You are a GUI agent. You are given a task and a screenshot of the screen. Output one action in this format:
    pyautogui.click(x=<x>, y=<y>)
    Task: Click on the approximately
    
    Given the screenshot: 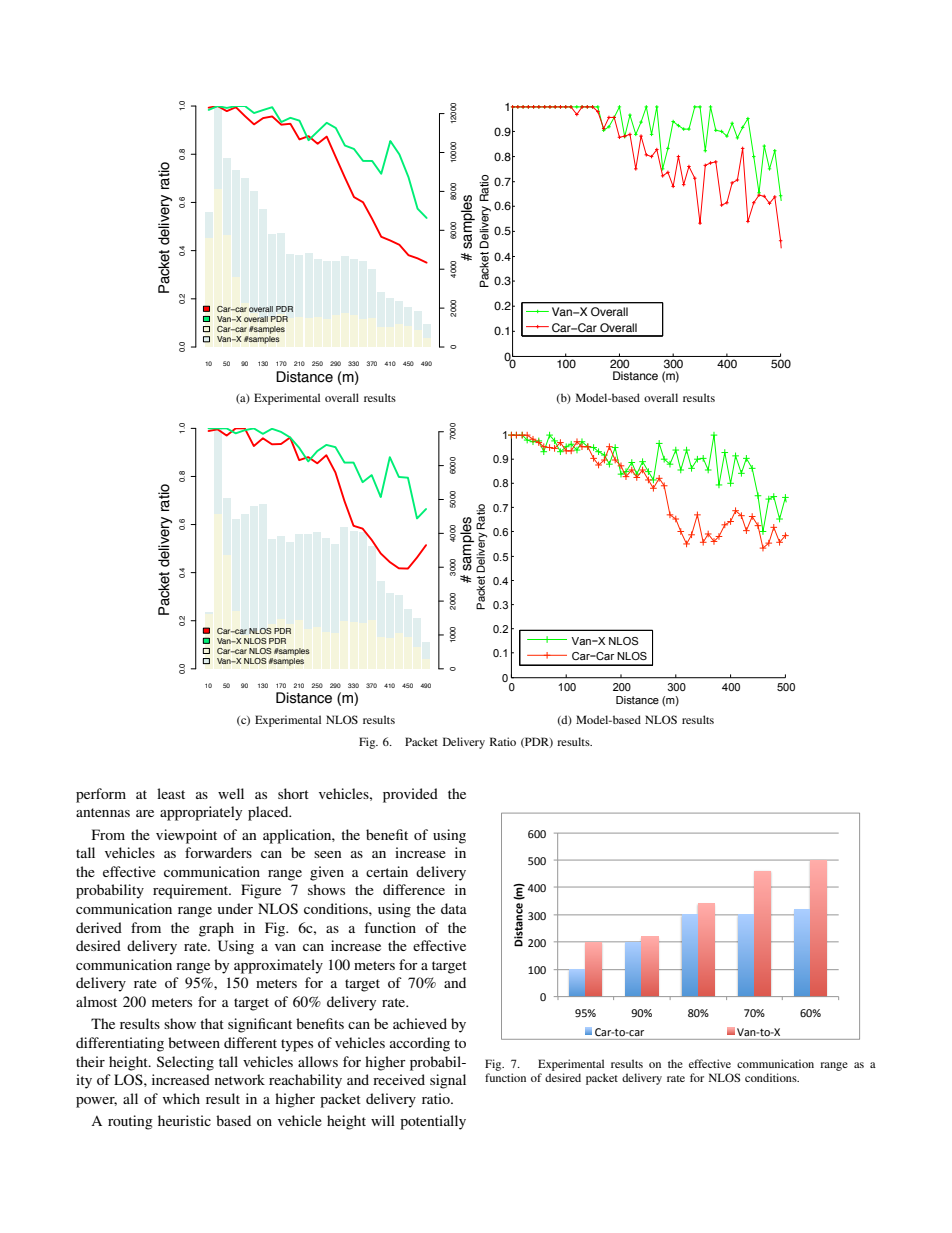 What is the action you would take?
    pyautogui.click(x=278, y=966)
